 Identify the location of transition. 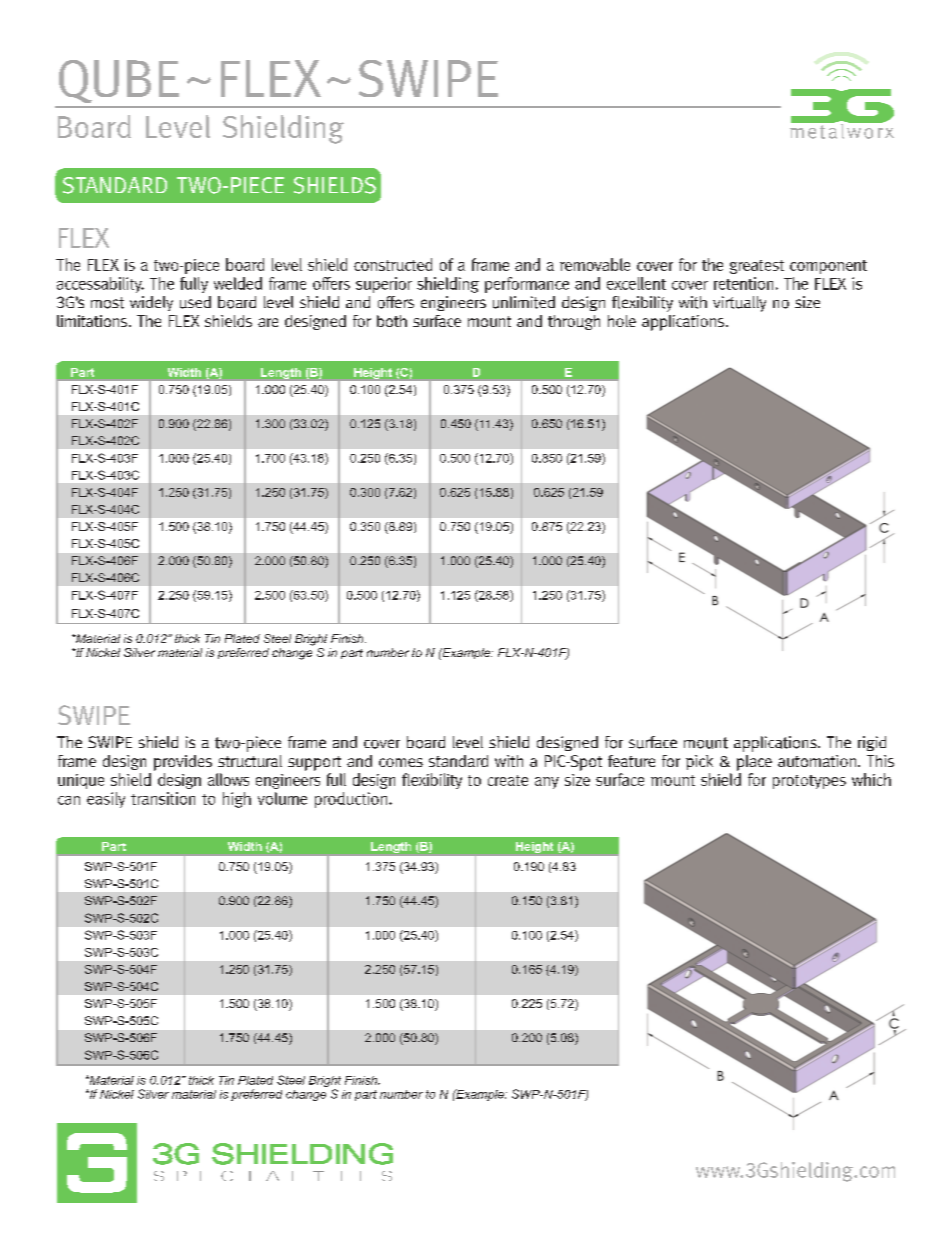
(163, 798).
